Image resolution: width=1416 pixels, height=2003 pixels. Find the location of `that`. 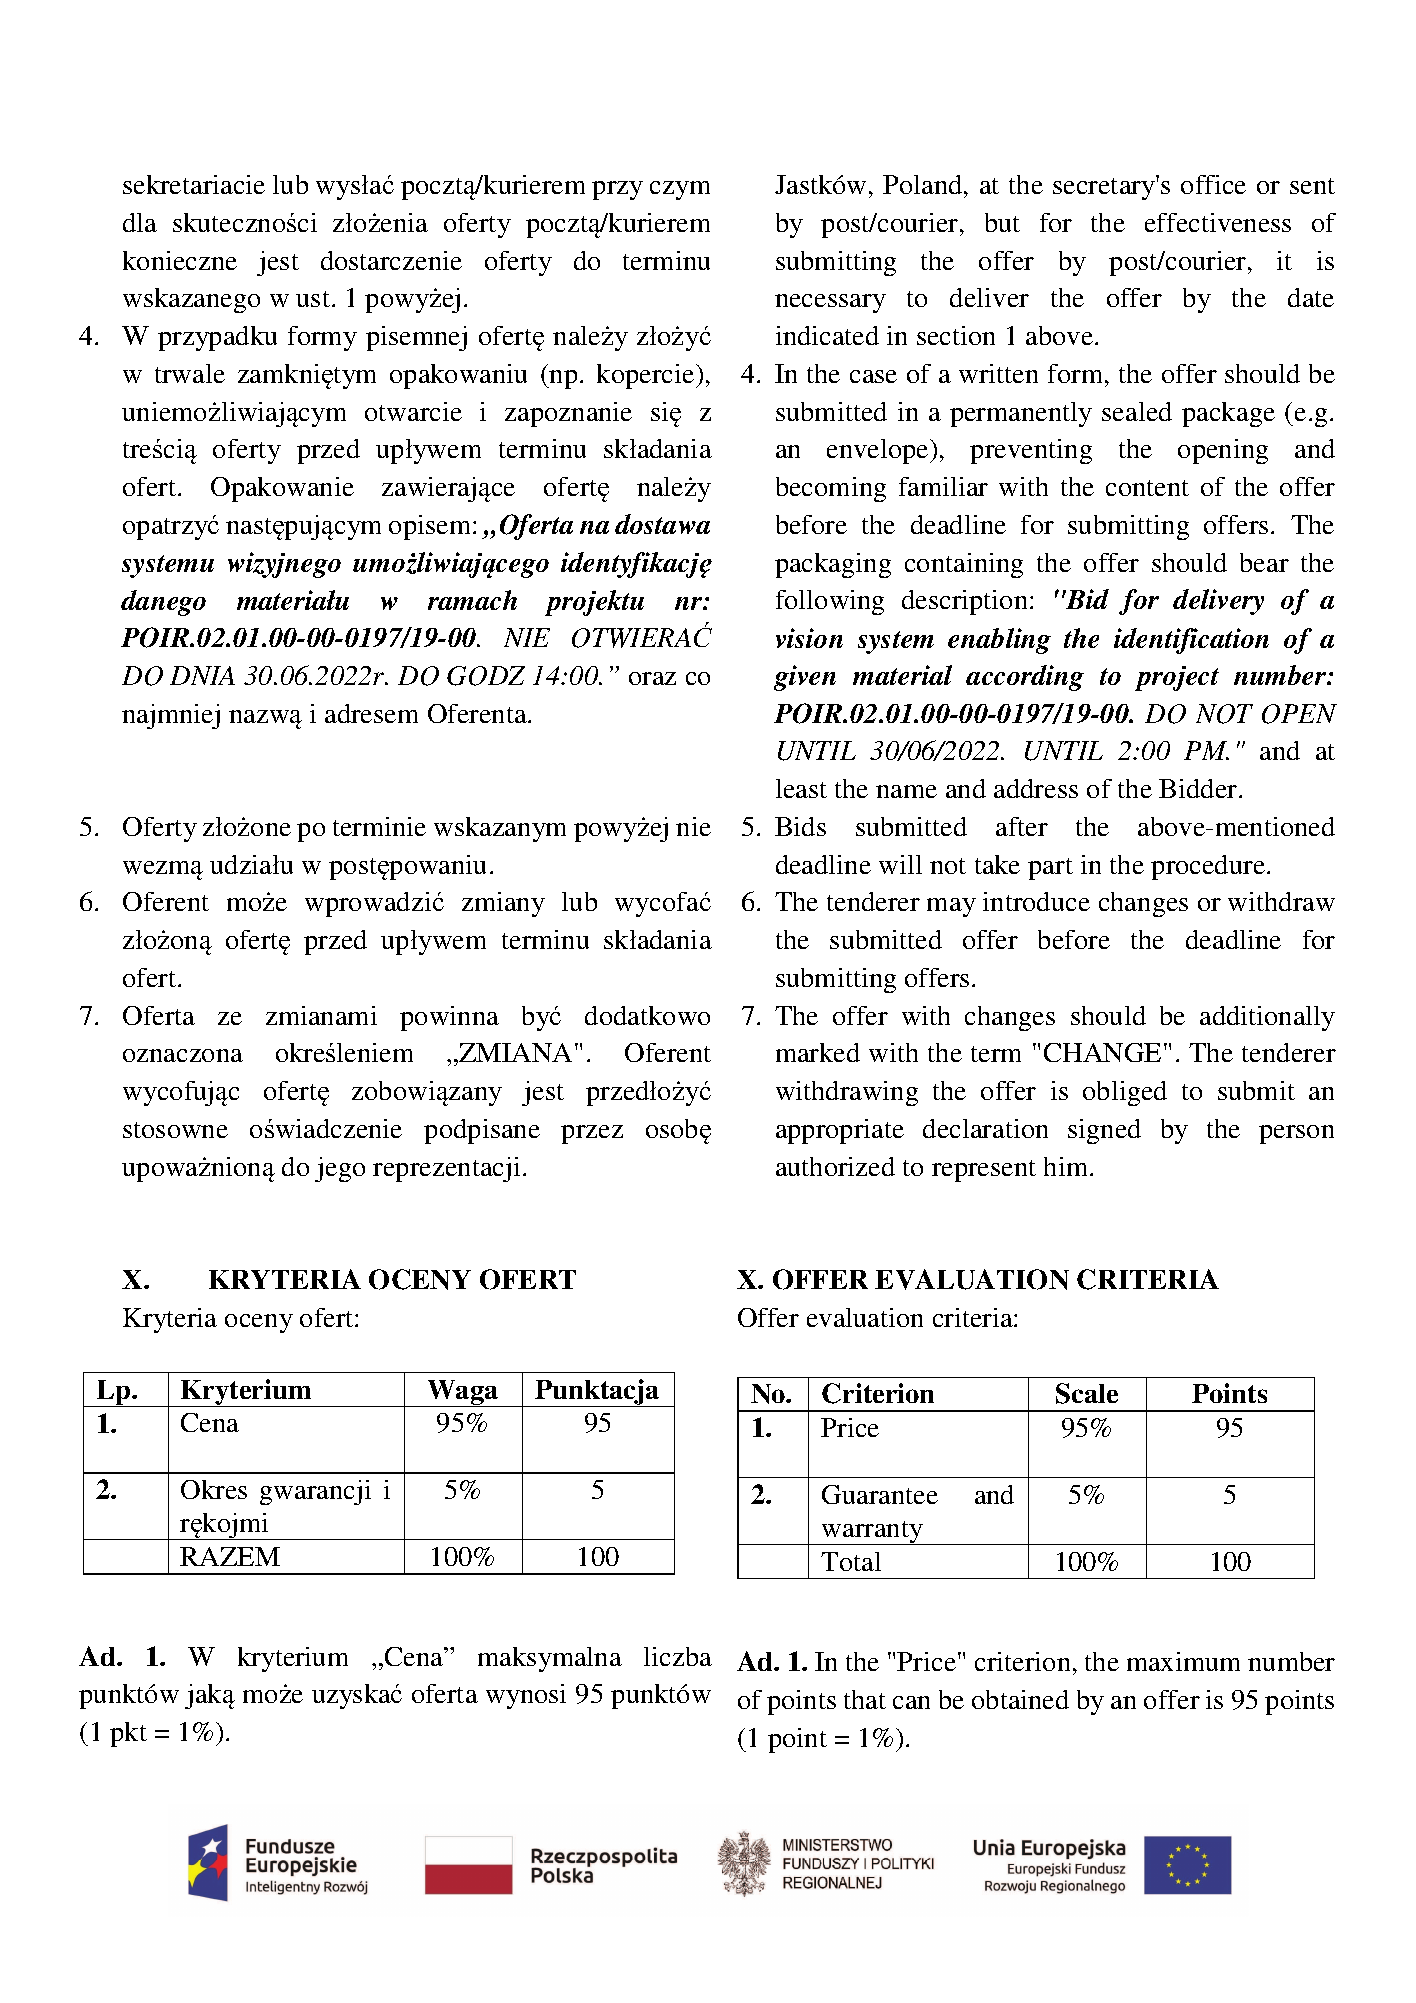

that is located at coordinates (865, 1699).
